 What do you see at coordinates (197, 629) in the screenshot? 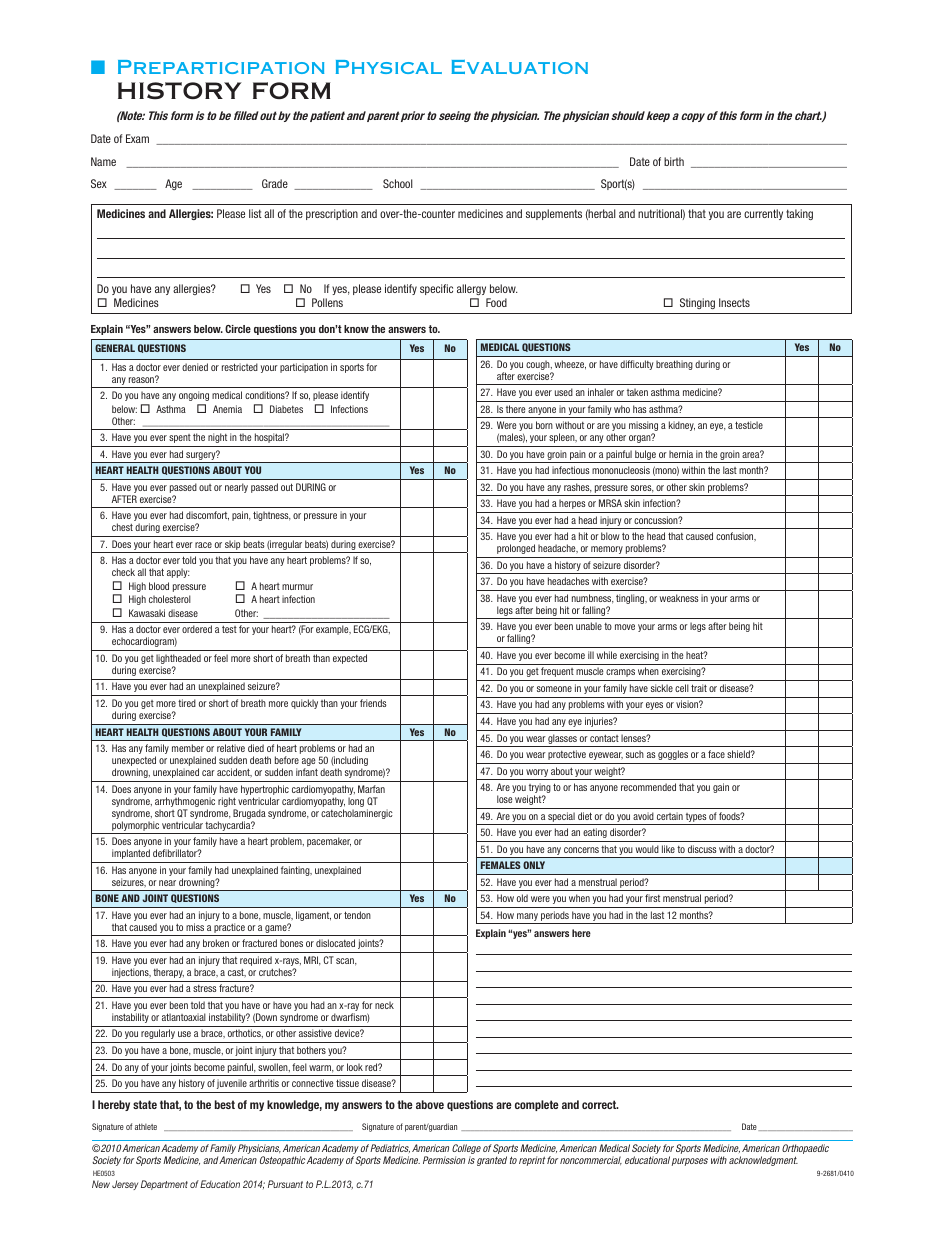
I see `ordered` at bounding box center [197, 629].
